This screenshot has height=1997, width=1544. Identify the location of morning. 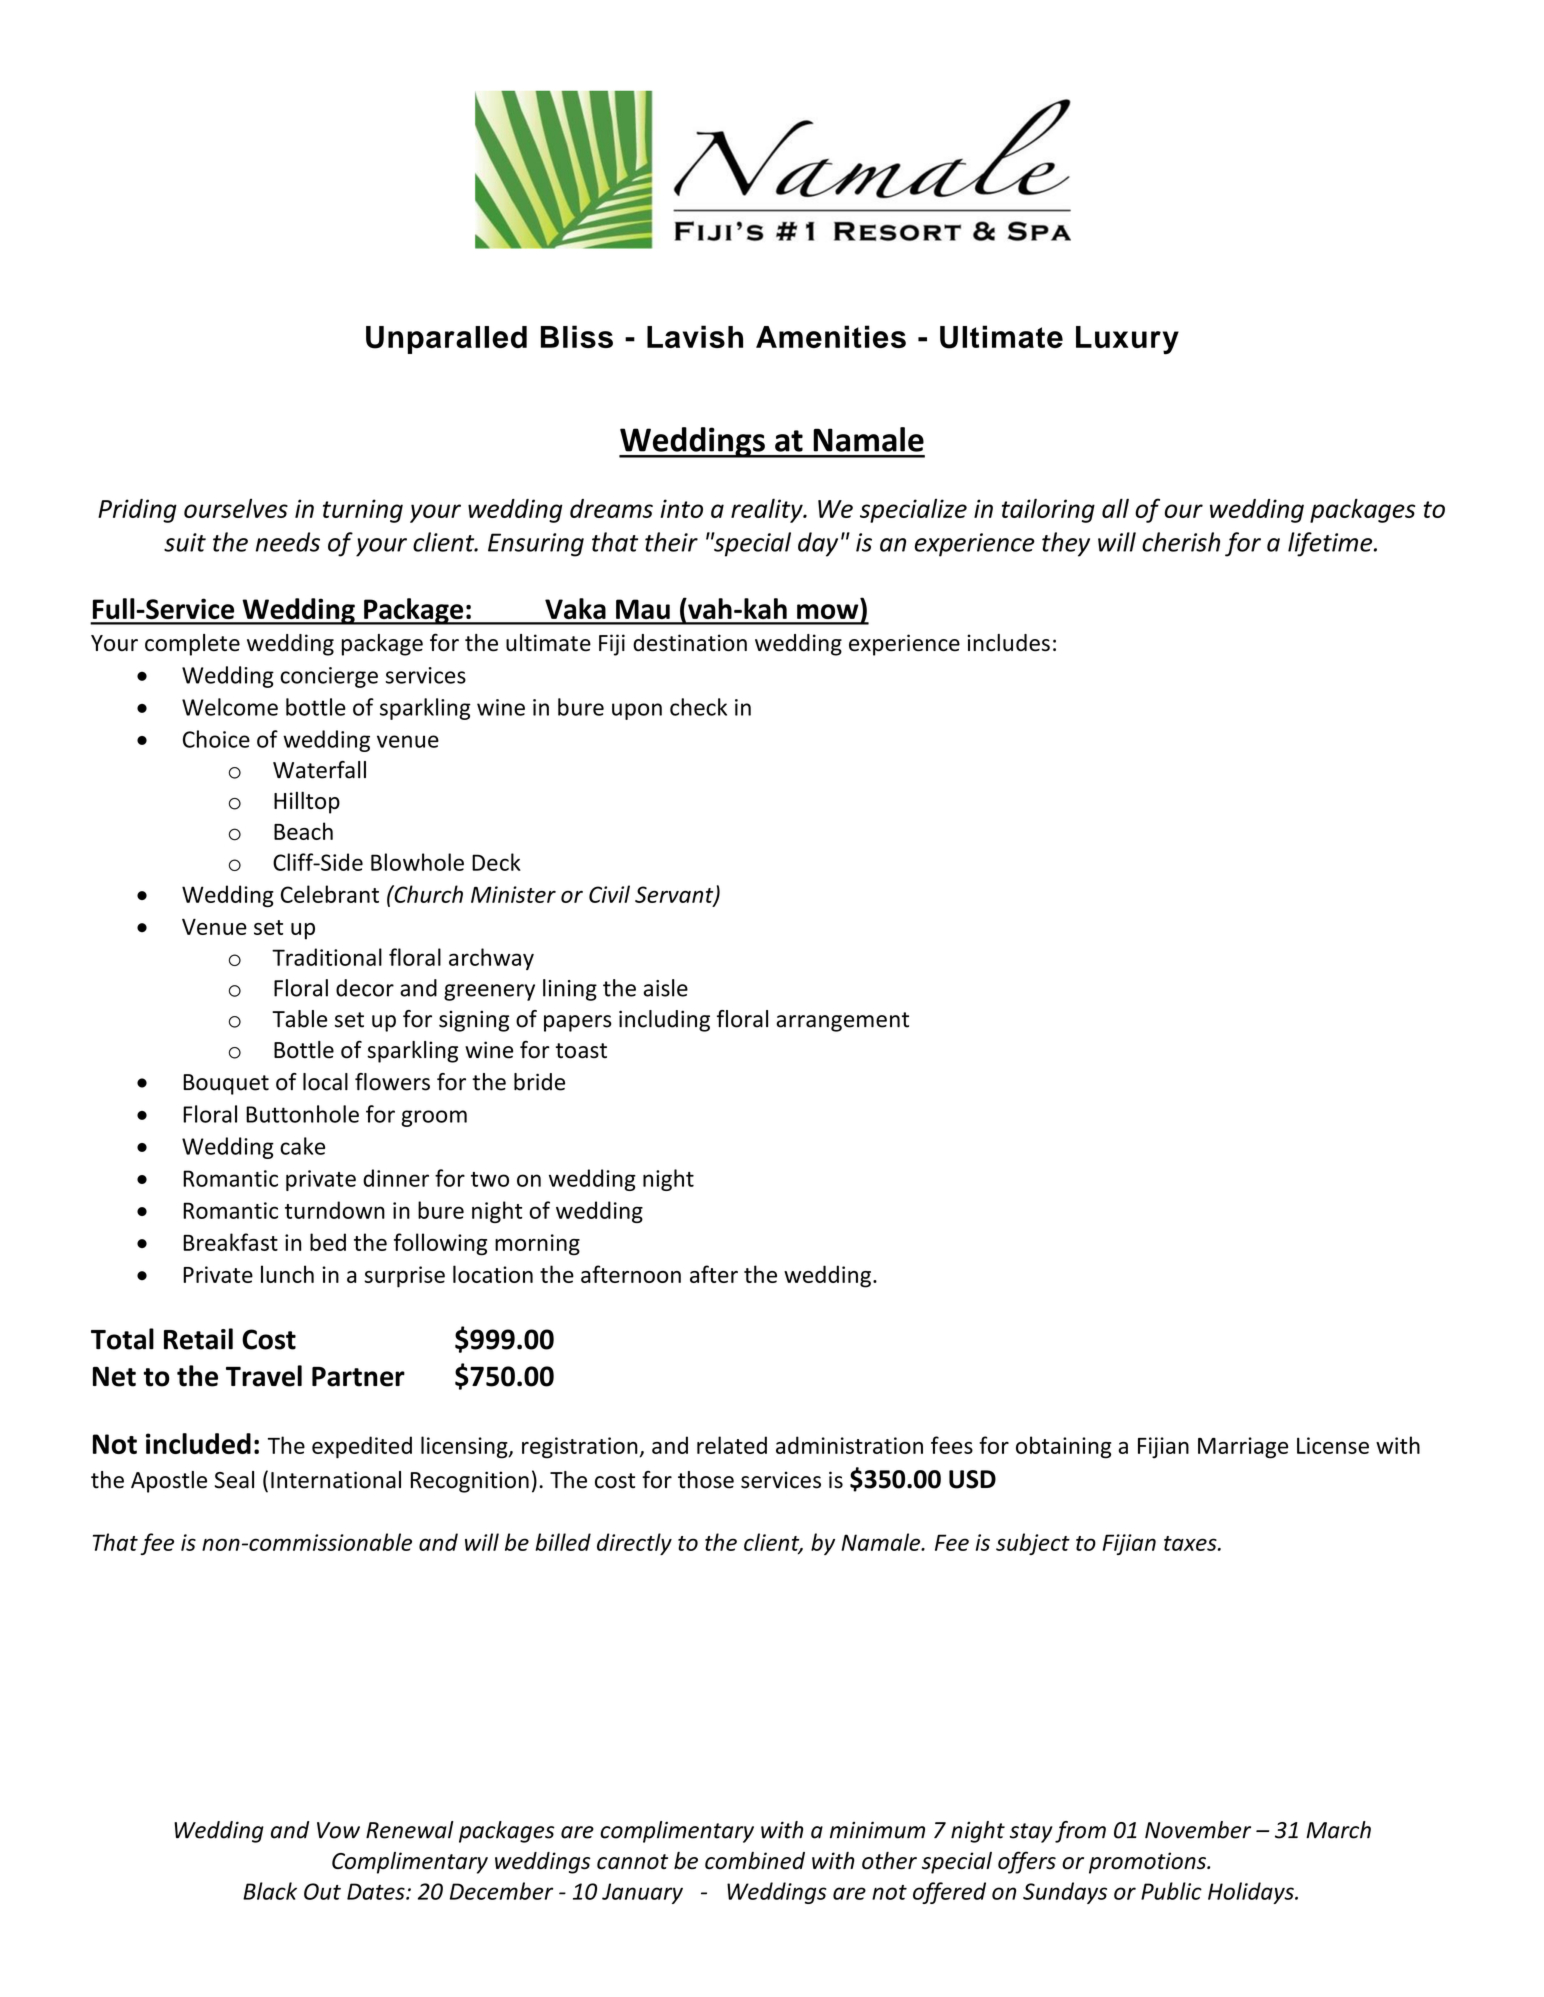
(537, 1245).
